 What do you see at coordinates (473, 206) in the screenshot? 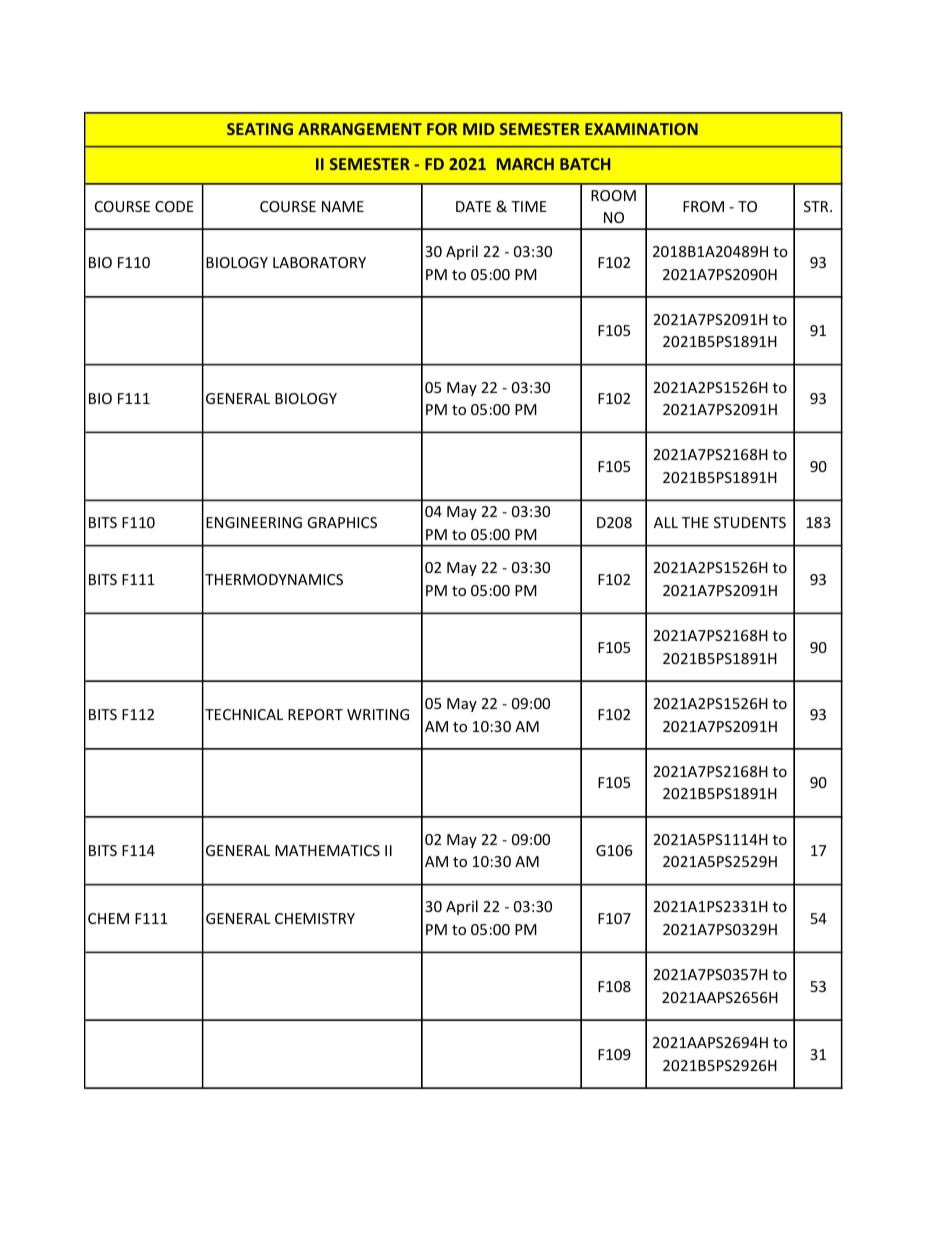
I see `DATE` at bounding box center [473, 206].
